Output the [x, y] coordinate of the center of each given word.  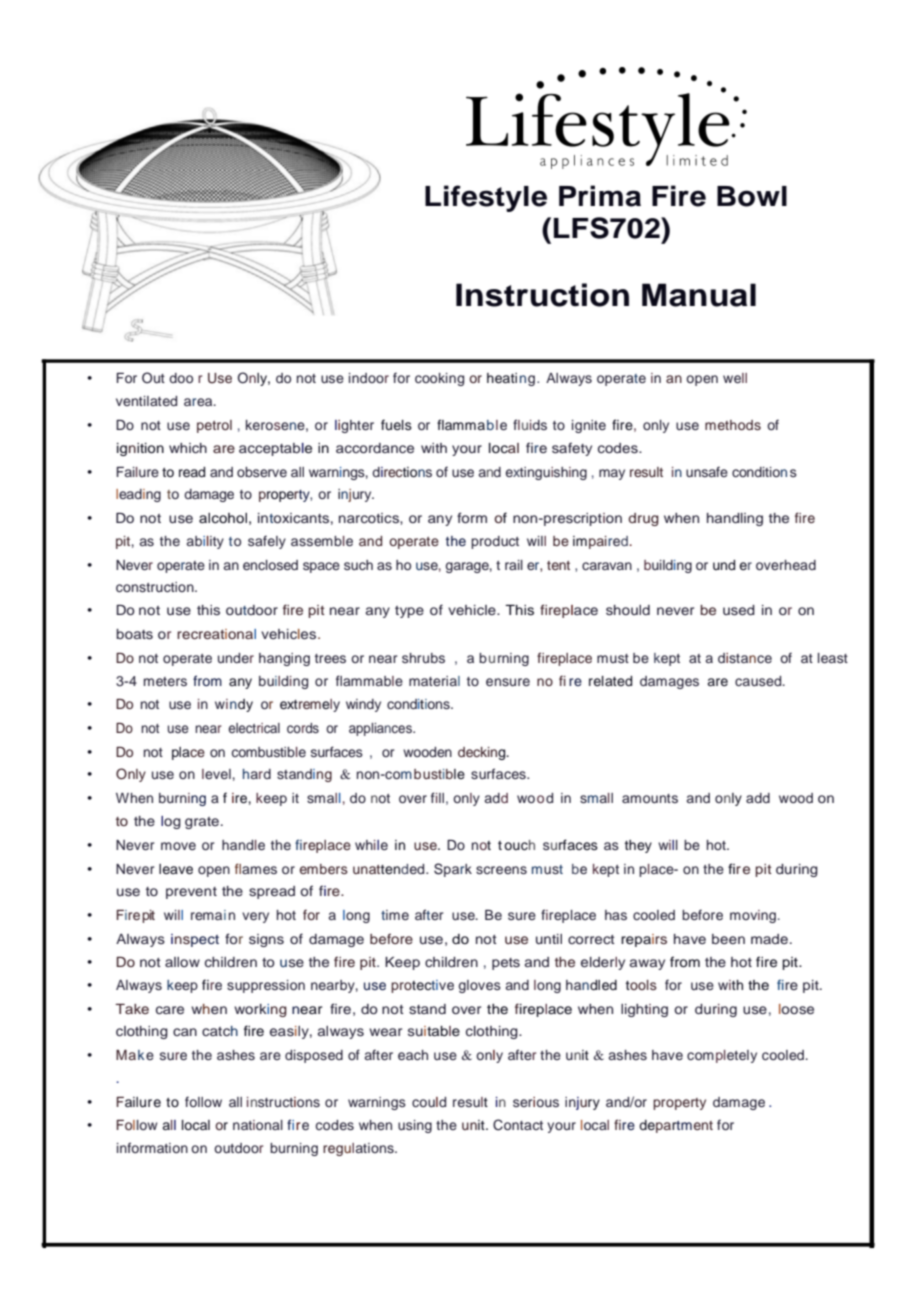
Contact [518, 1125]
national [258, 1125]
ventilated [146, 401]
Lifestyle [486, 198]
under [236, 658]
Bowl [752, 196]
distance [745, 658]
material [434, 681]
